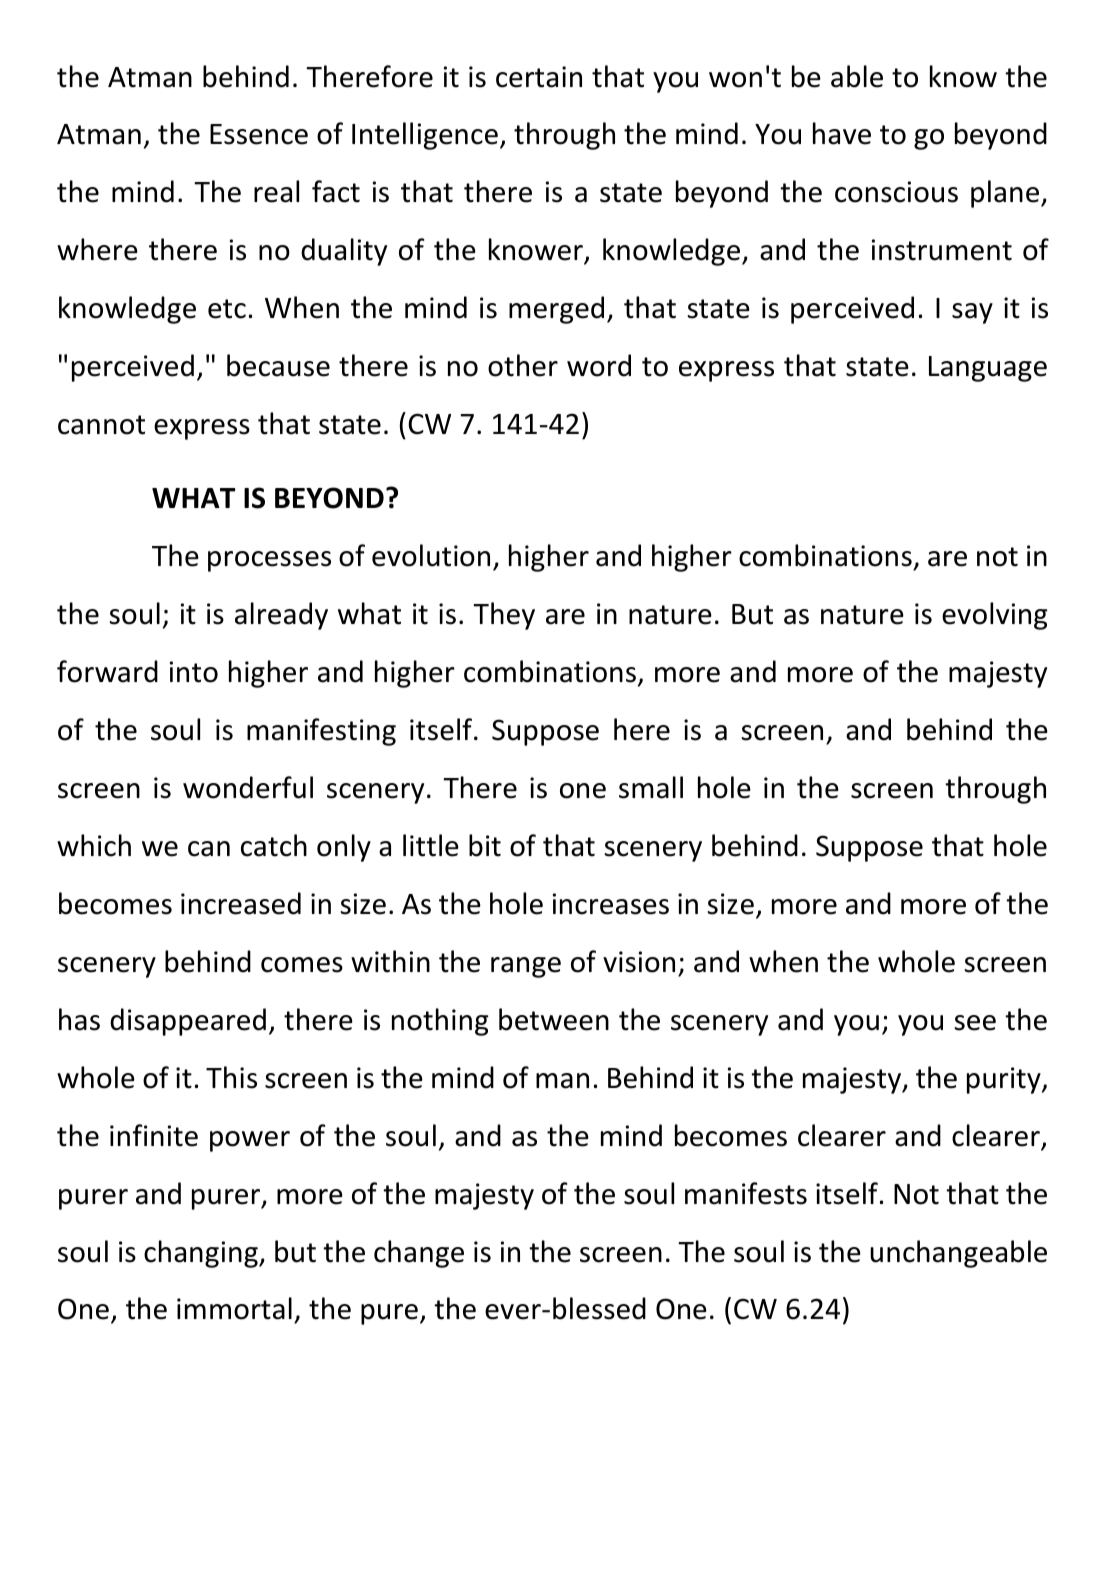  I want to click on Essence, so click(259, 134).
